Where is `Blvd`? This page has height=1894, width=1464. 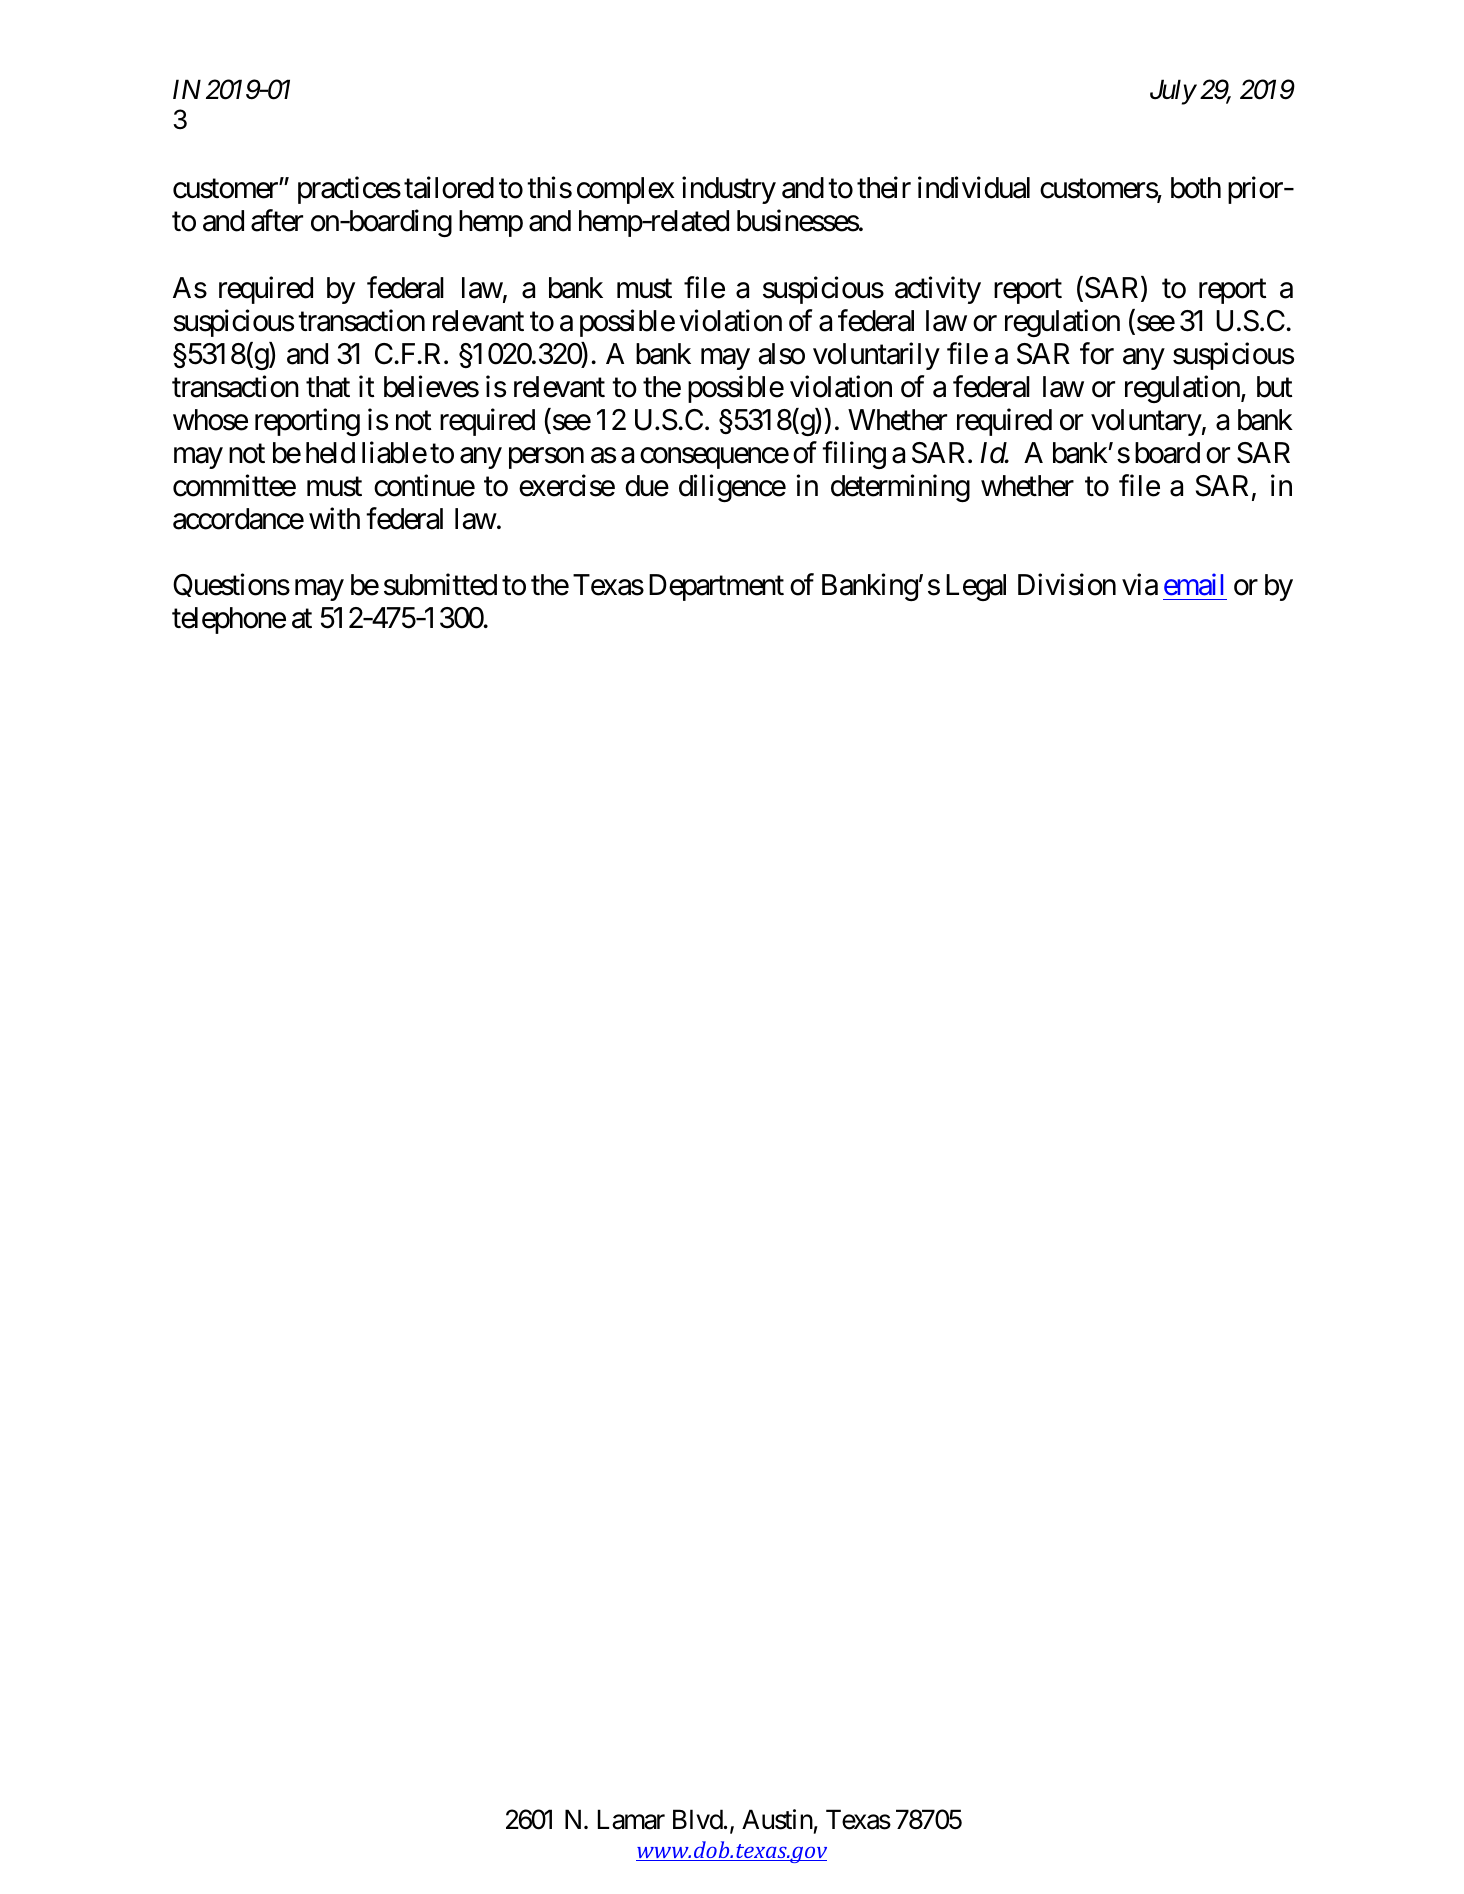
Blvd is located at coordinates (698, 1819).
